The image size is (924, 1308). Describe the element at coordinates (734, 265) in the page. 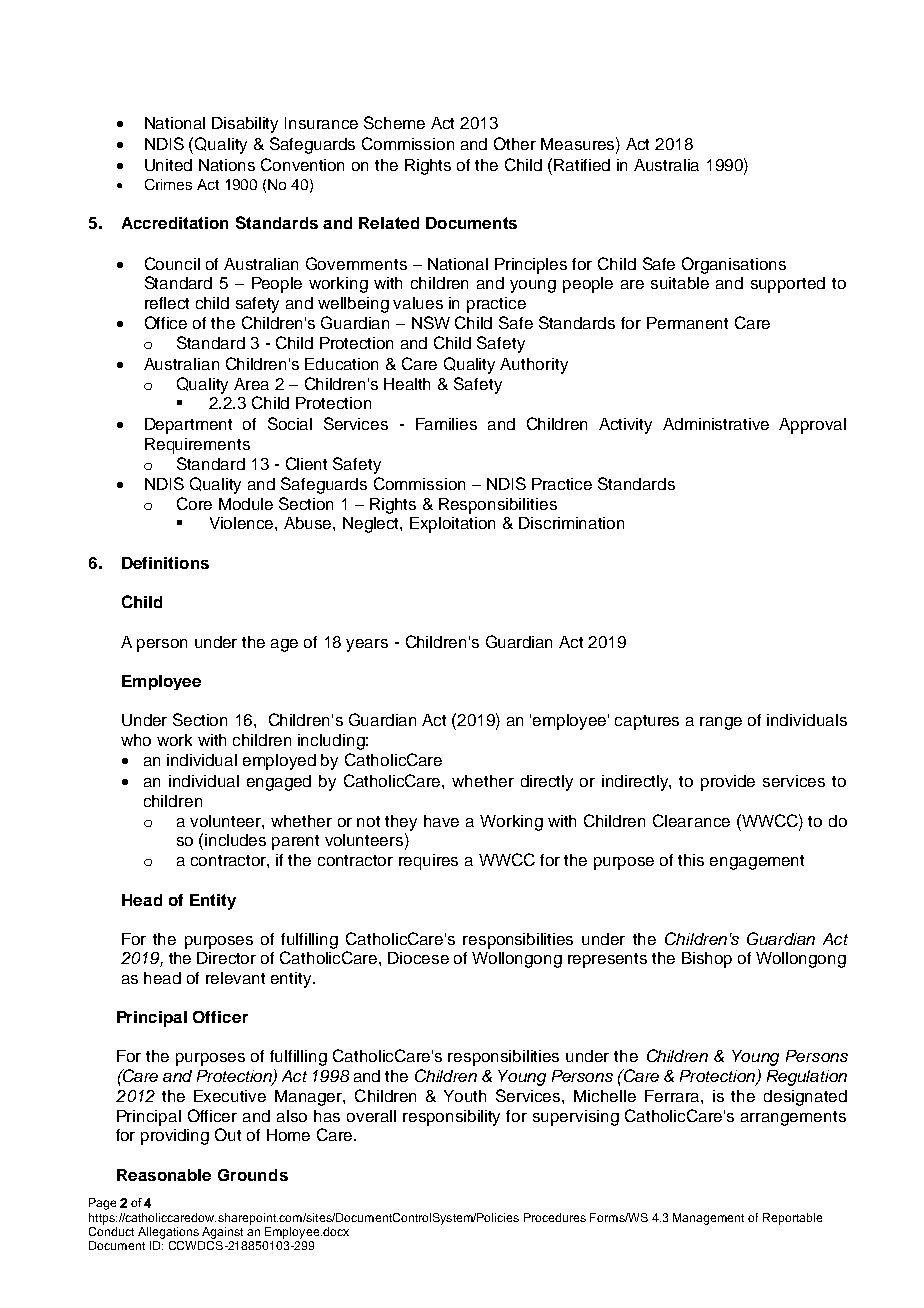

I see `Organisations` at that location.
